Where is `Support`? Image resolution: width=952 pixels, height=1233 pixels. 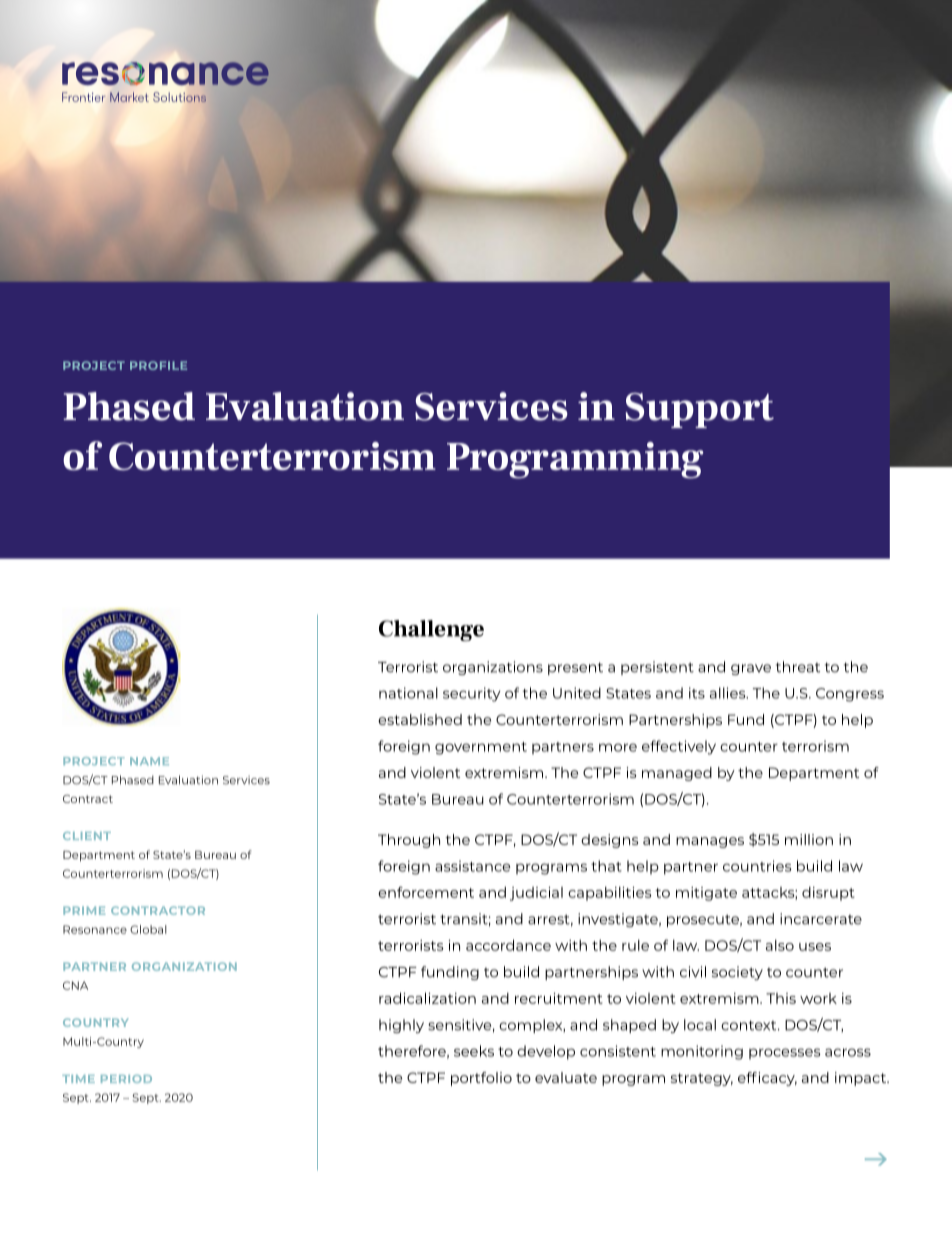 Support is located at coordinates (700, 410).
